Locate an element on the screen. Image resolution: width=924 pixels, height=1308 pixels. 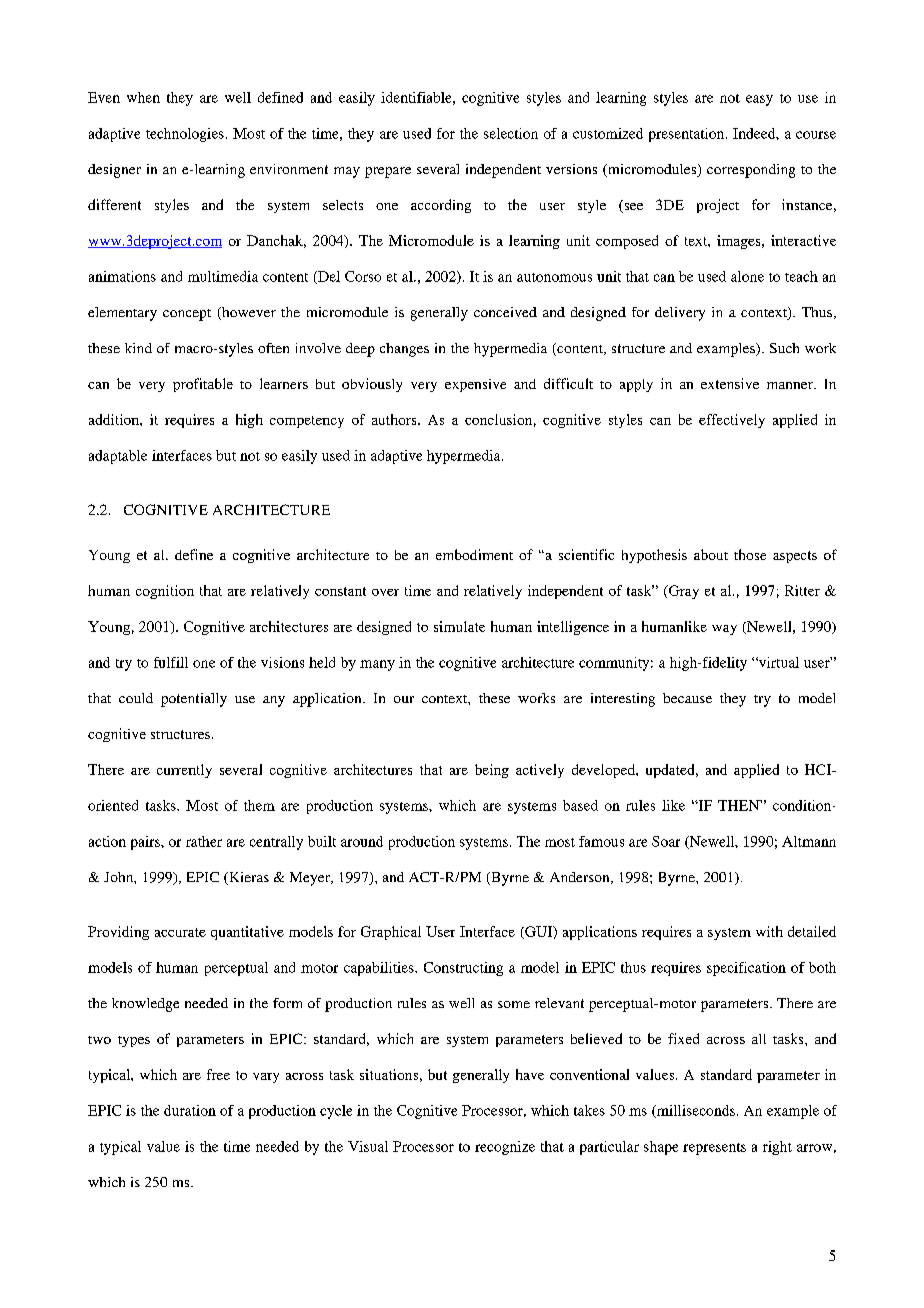
duration is located at coordinates (190, 1110).
